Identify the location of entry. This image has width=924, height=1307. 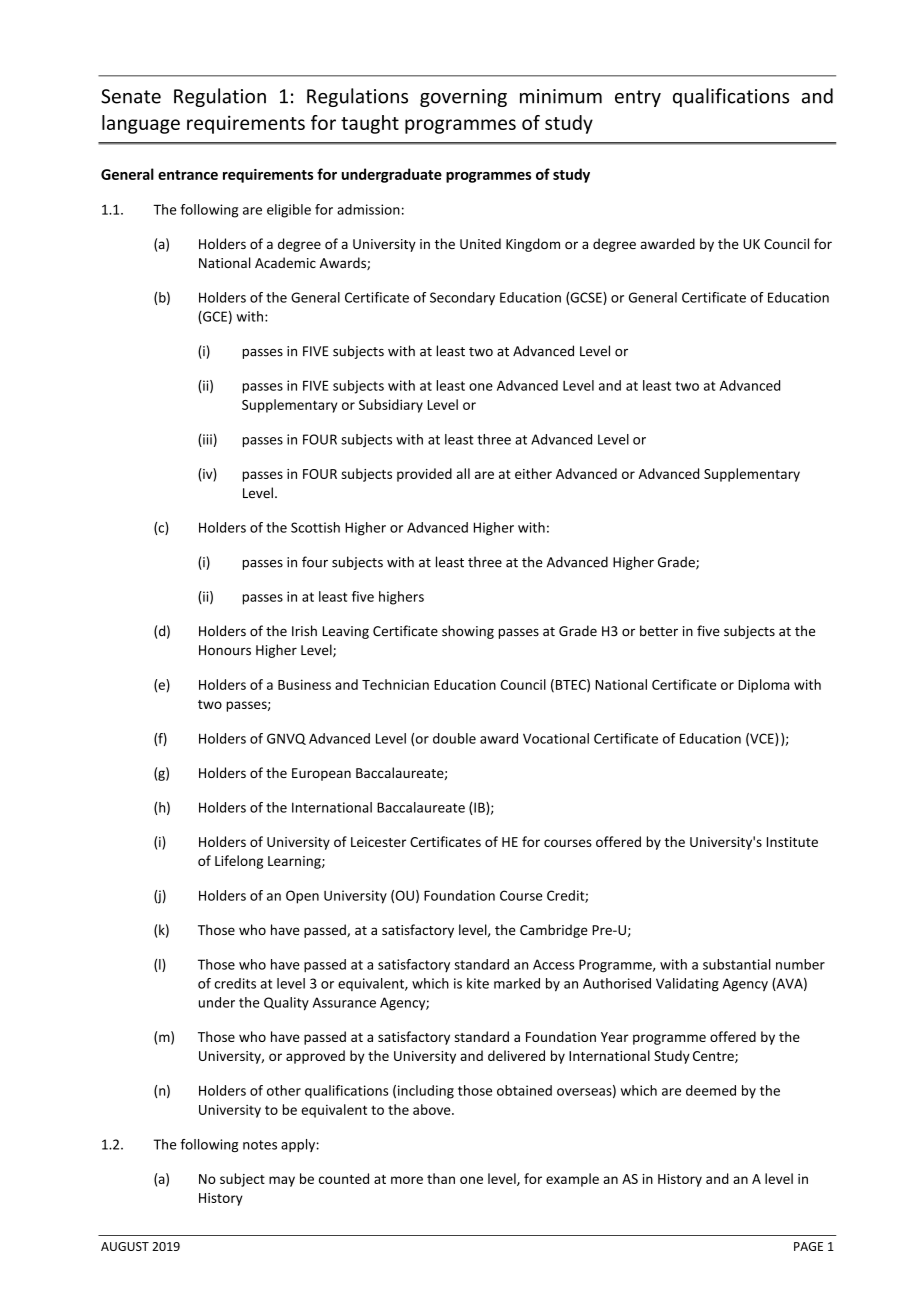
(638, 98).
